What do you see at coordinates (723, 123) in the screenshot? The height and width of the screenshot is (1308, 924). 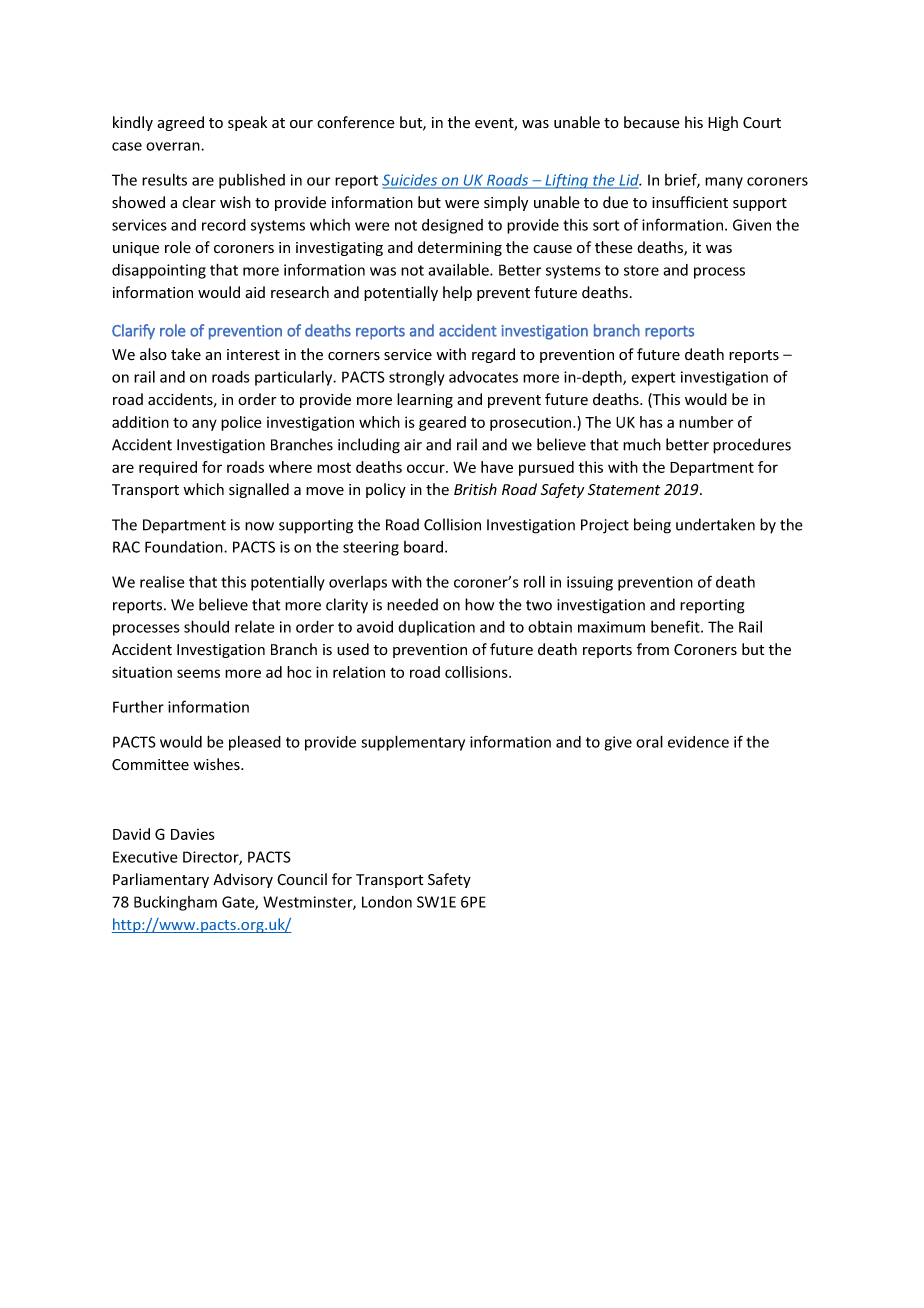 I see `High` at bounding box center [723, 123].
